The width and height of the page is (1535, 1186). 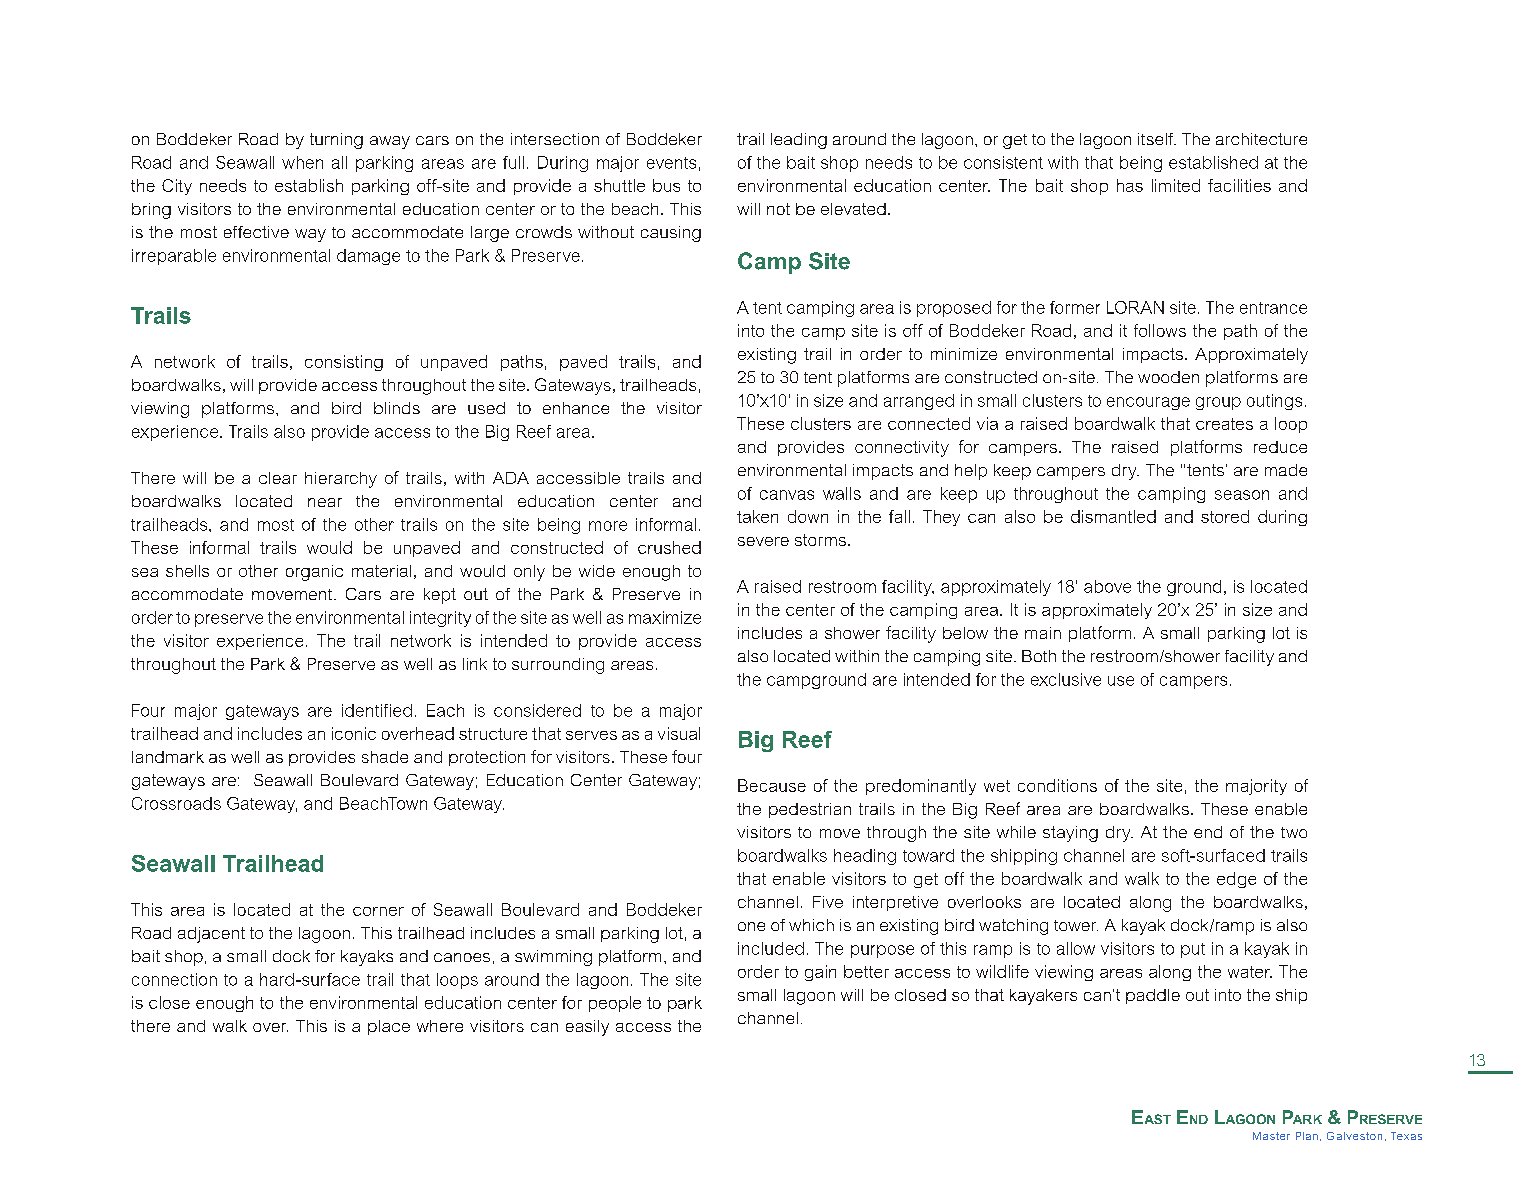 What do you see at coordinates (378, 911) in the page?
I see `corner` at bounding box center [378, 911].
